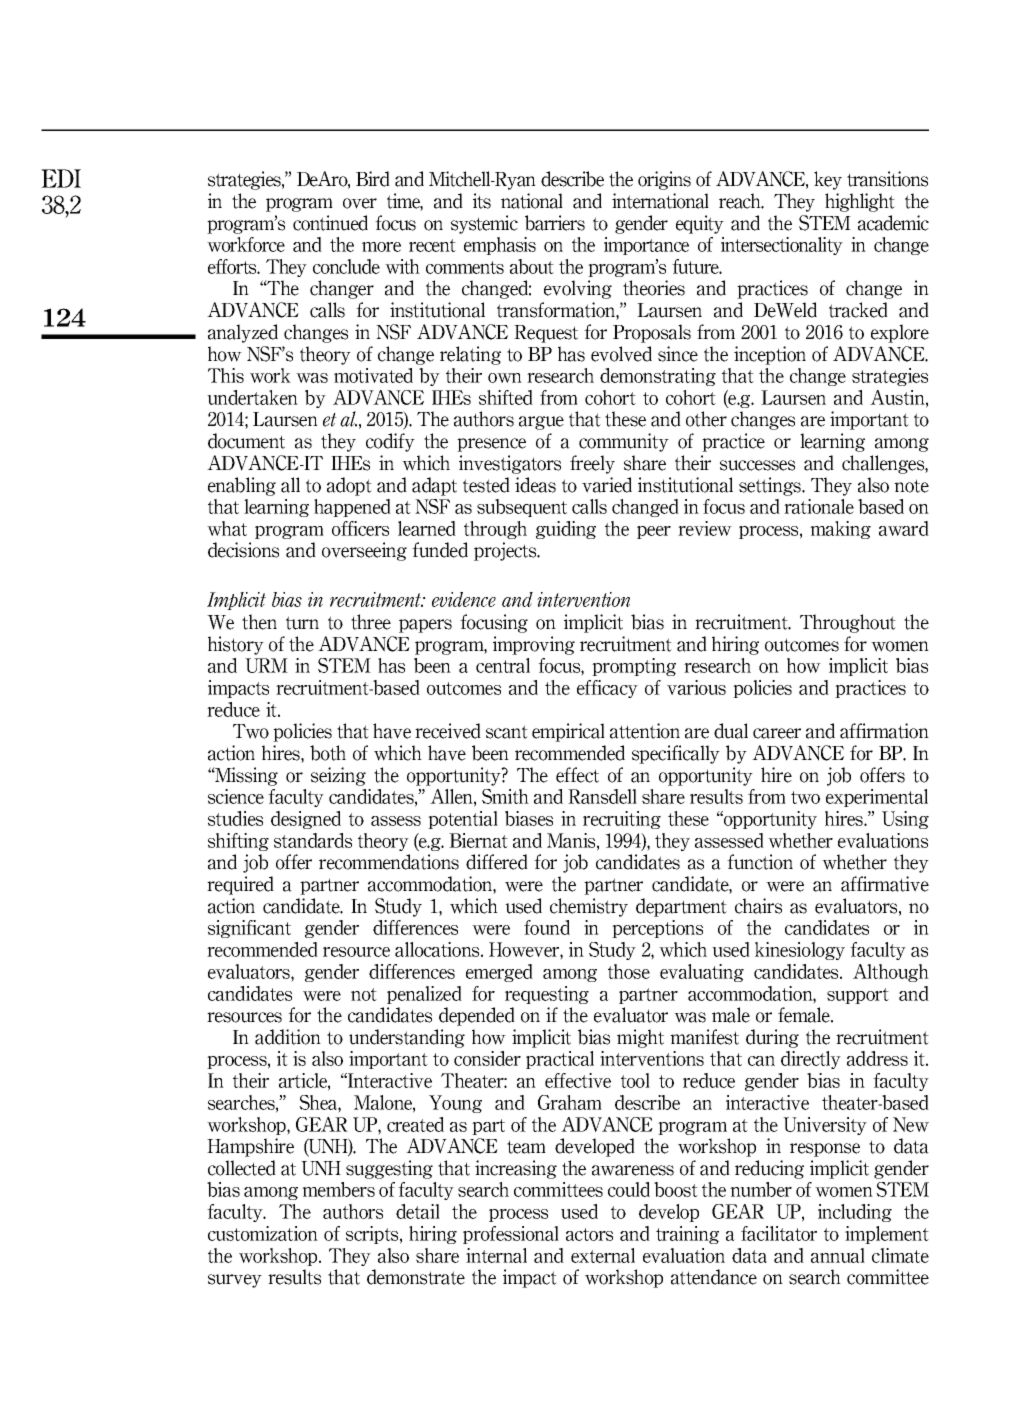 This document has height=1420, width=1029. Describe the element at coordinates (771, 486) in the document. I see `settings` at that location.
